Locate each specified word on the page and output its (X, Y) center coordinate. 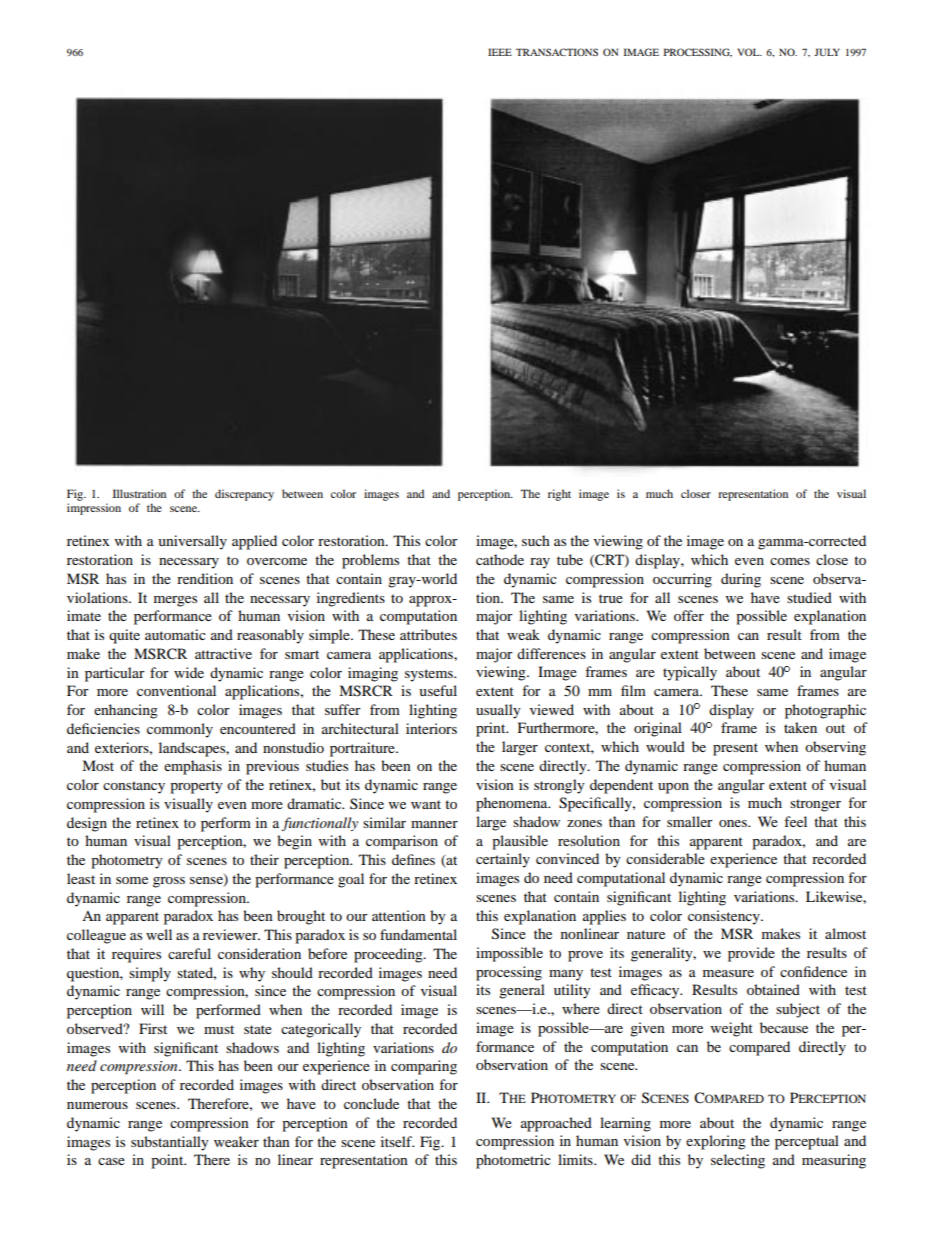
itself (397, 1141)
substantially (170, 1143)
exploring (716, 1142)
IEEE (500, 52)
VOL (749, 52)
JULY (827, 52)
